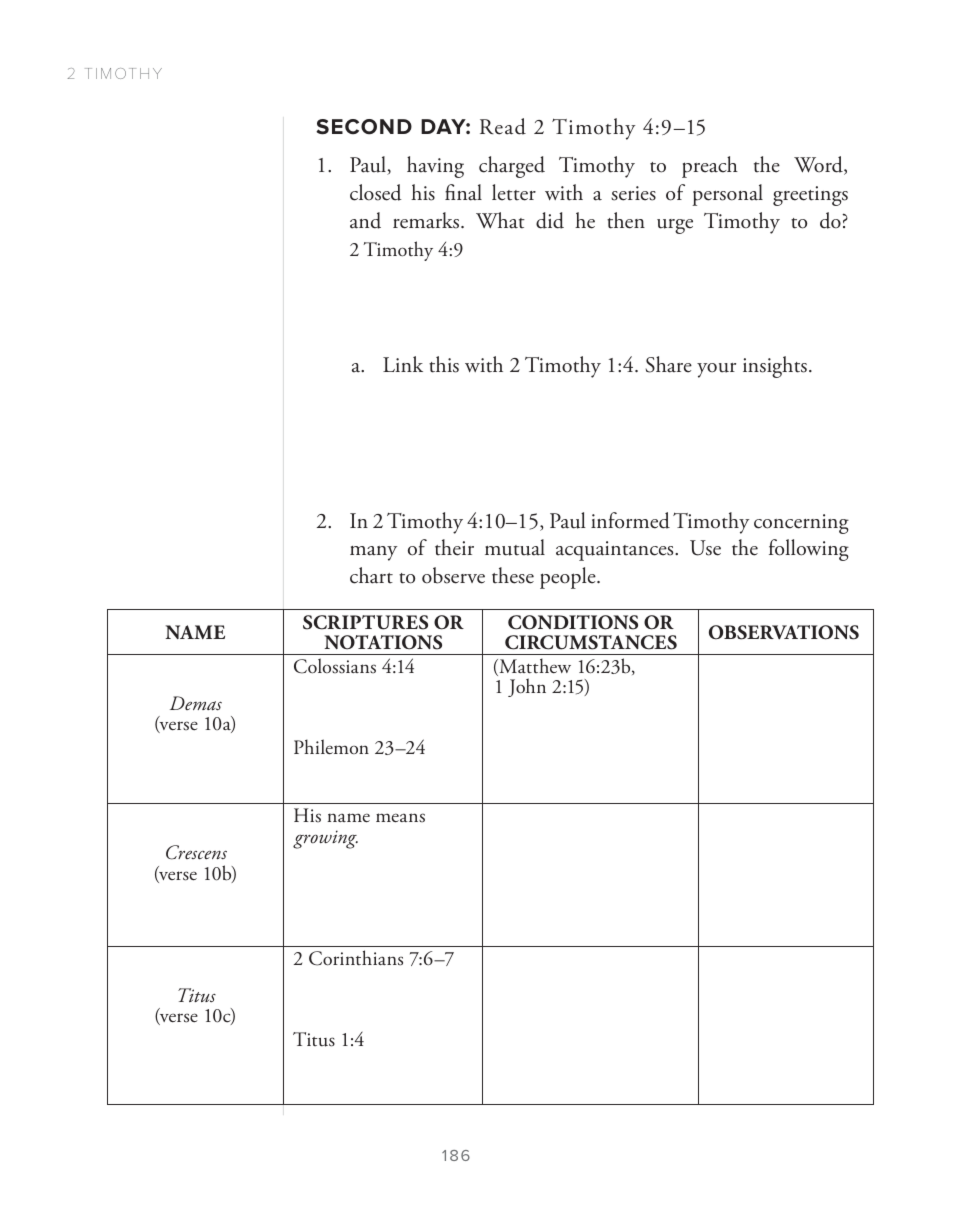  What do you see at coordinates (400, 818) in the screenshot?
I see `means` at bounding box center [400, 818].
